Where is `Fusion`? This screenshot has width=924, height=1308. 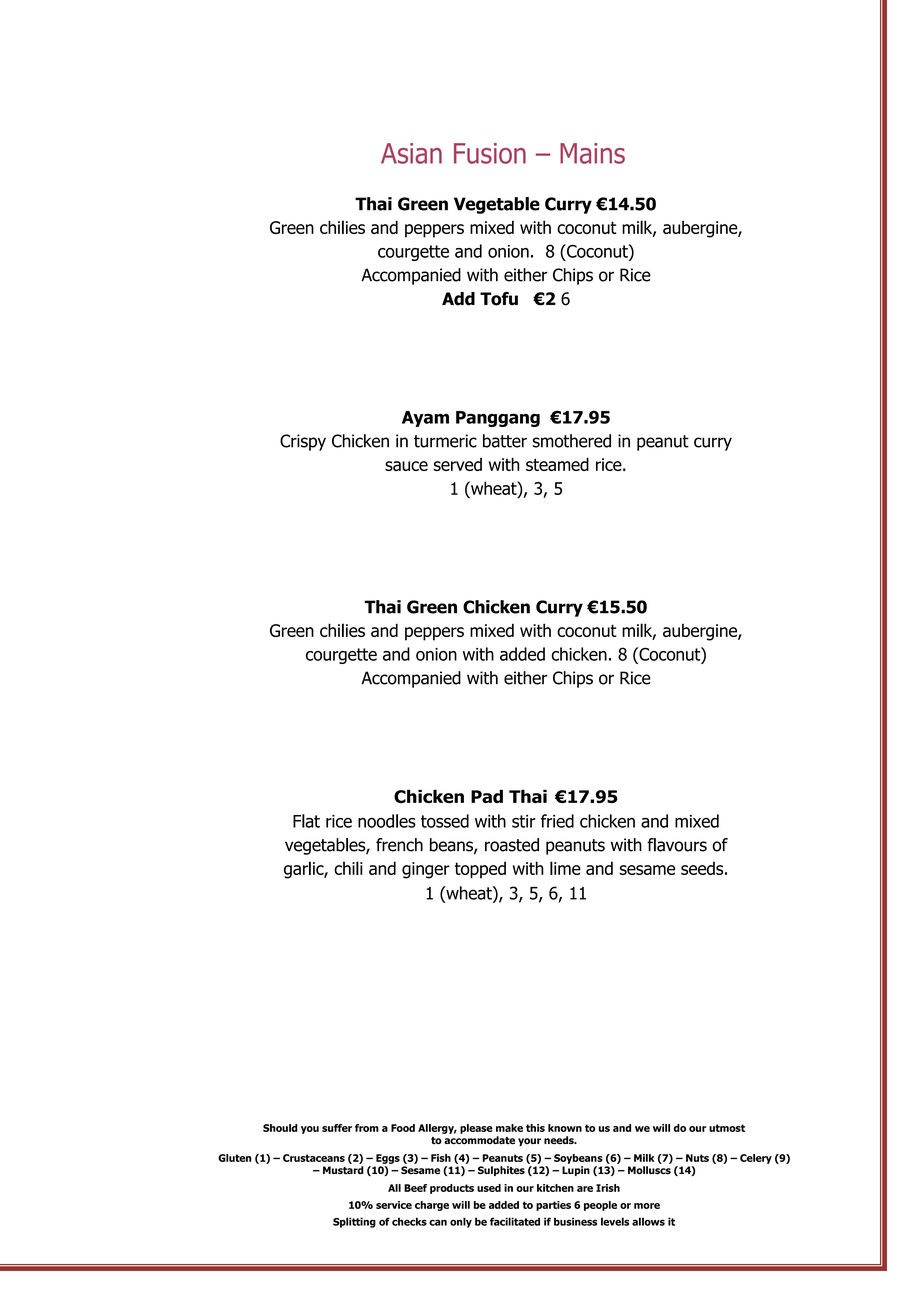
Fusion is located at coordinates (490, 153).
